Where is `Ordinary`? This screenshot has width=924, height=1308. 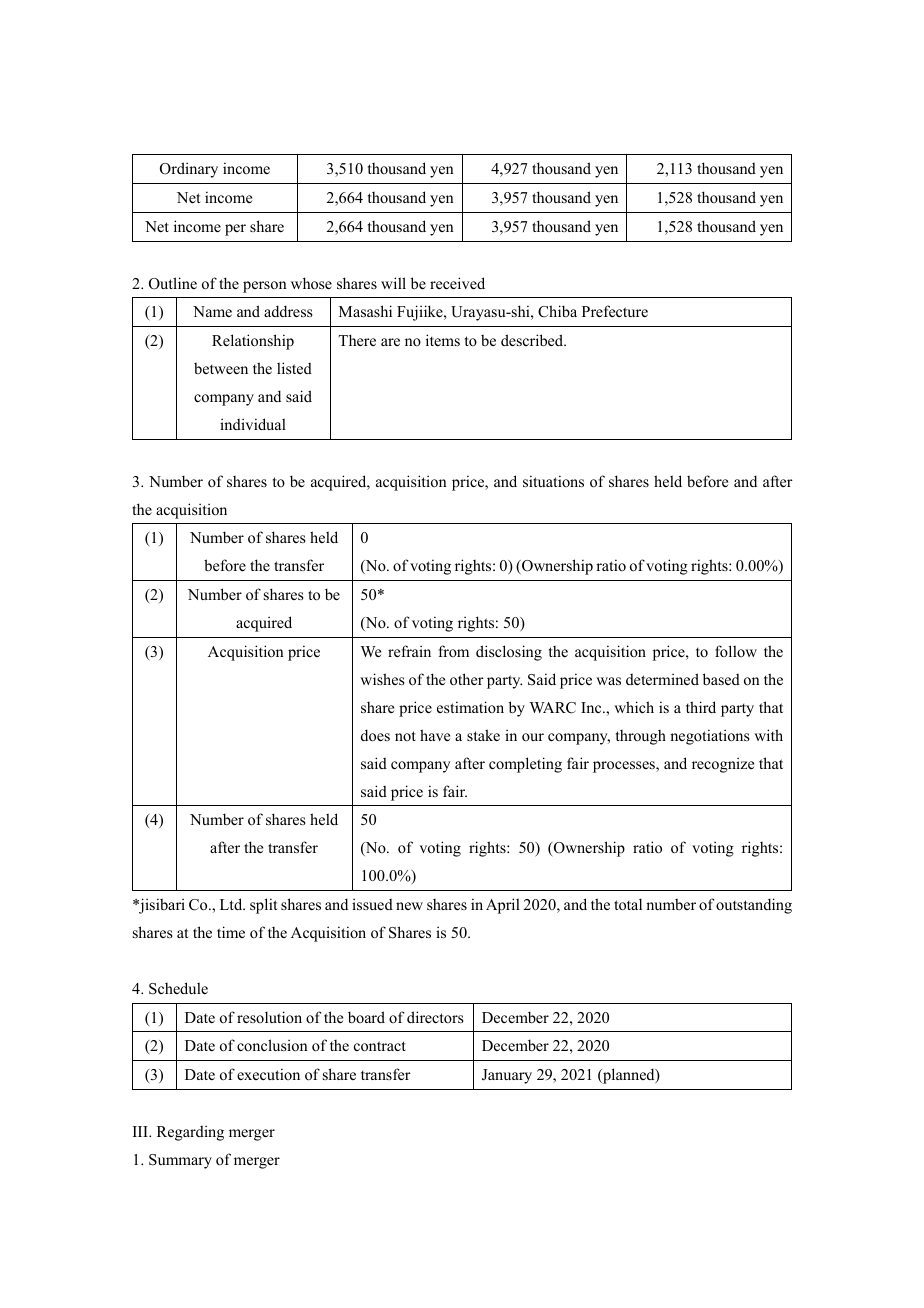
Ordinary is located at coordinates (189, 170).
